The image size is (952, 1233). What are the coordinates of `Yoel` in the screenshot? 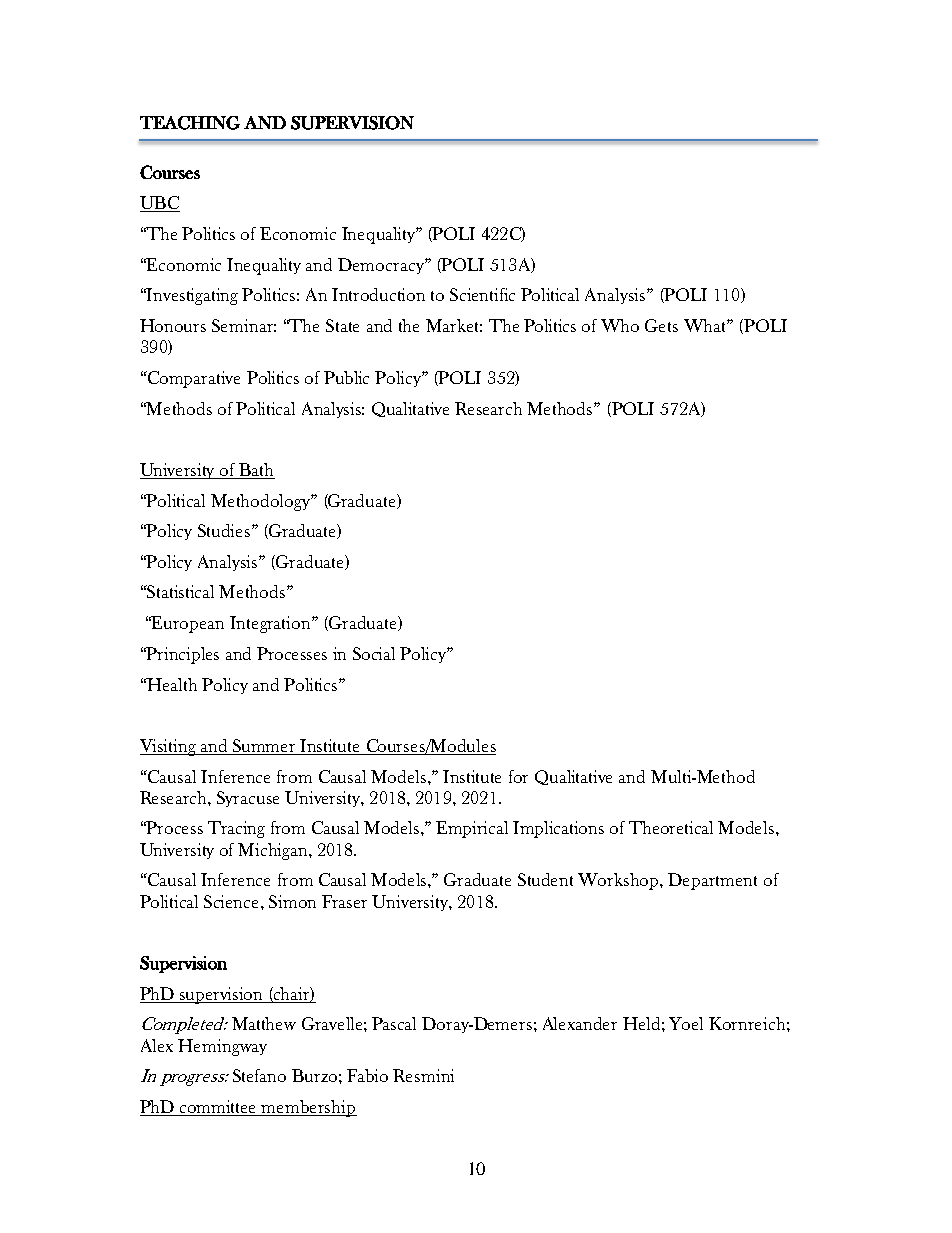 It's located at (686, 1023).
